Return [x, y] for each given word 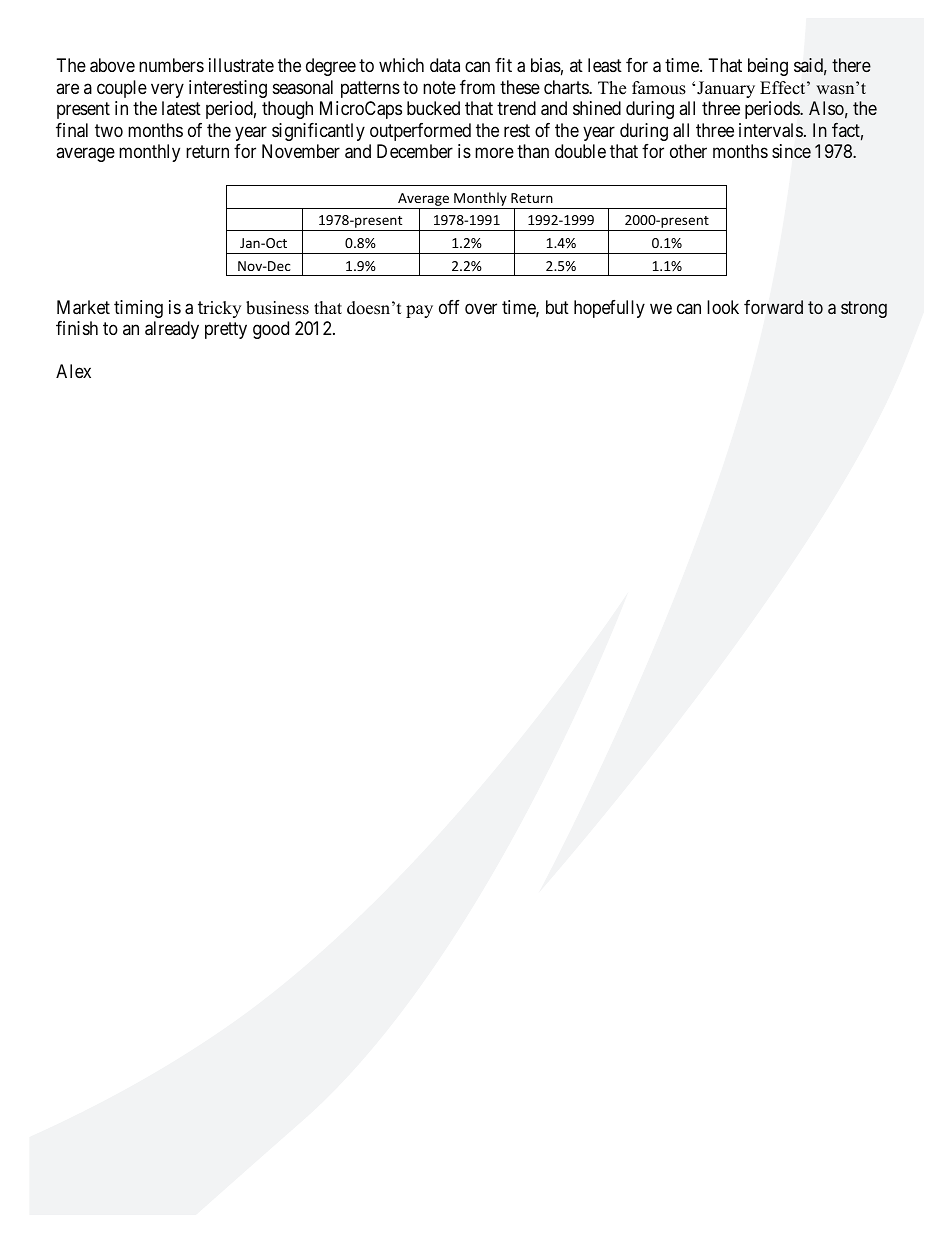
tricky [219, 309]
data [445, 65]
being [768, 67]
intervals [771, 130]
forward [773, 307]
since [791, 151]
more [494, 153]
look [723, 307]
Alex [73, 371]
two [109, 130]
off [449, 307]
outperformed [420, 132]
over [481, 308]
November [301, 151]
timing [138, 309]
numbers [171, 65]
